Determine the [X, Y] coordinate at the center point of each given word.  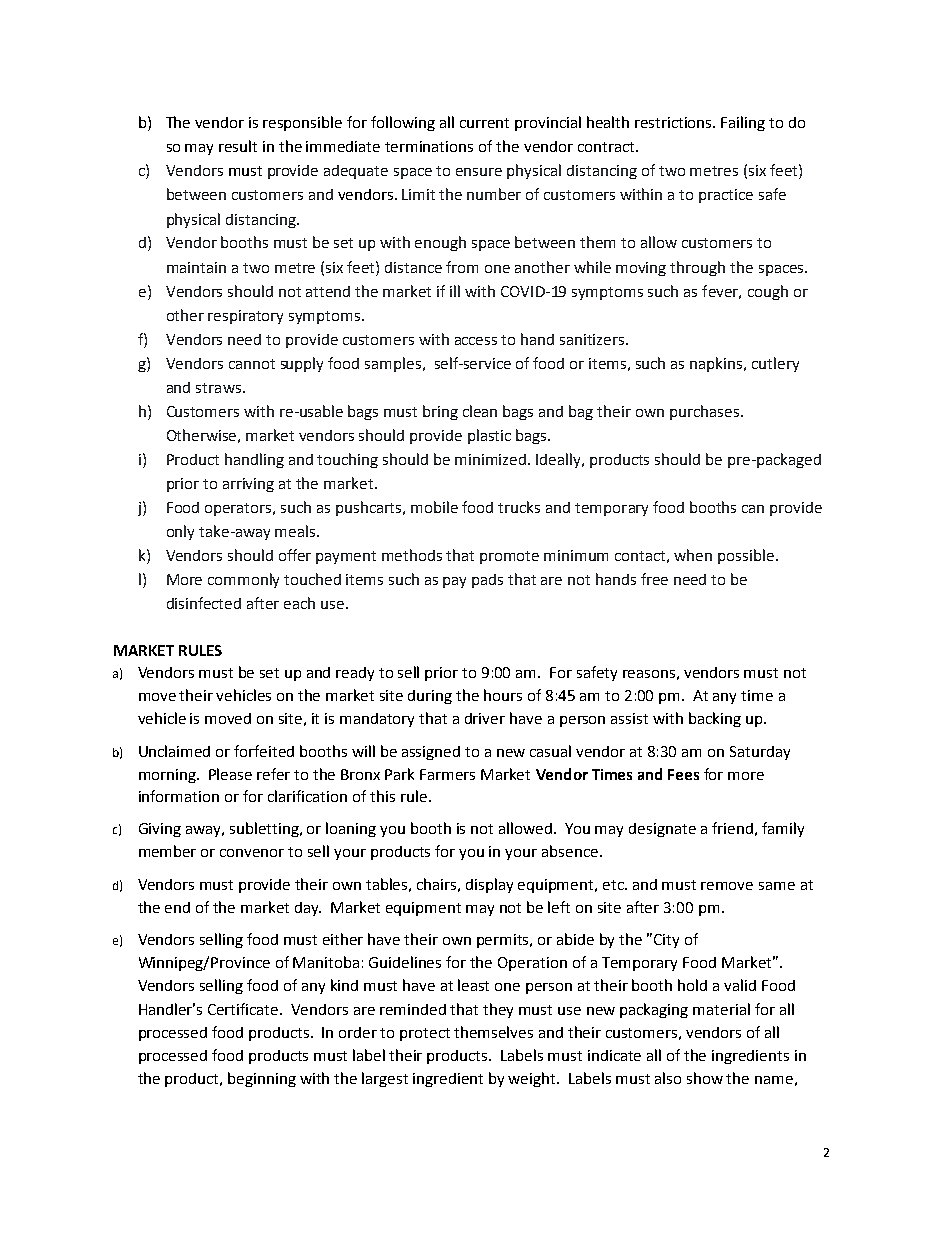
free [654, 579]
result [238, 146]
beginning [262, 1079]
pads [487, 581]
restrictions [675, 122]
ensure [479, 172]
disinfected [204, 603]
